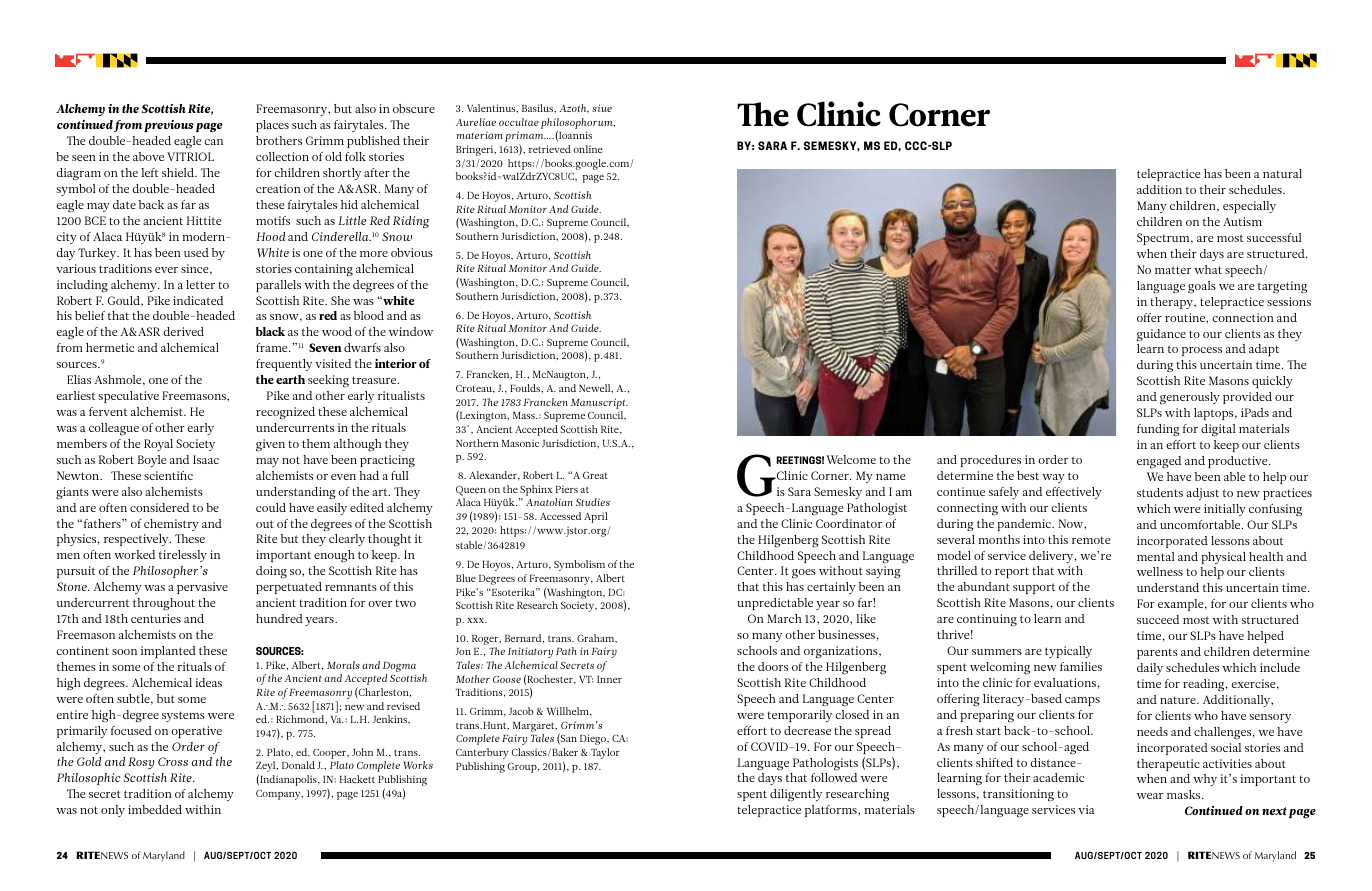  What do you see at coordinates (206, 459) in the screenshot?
I see `Isaac` at bounding box center [206, 459].
